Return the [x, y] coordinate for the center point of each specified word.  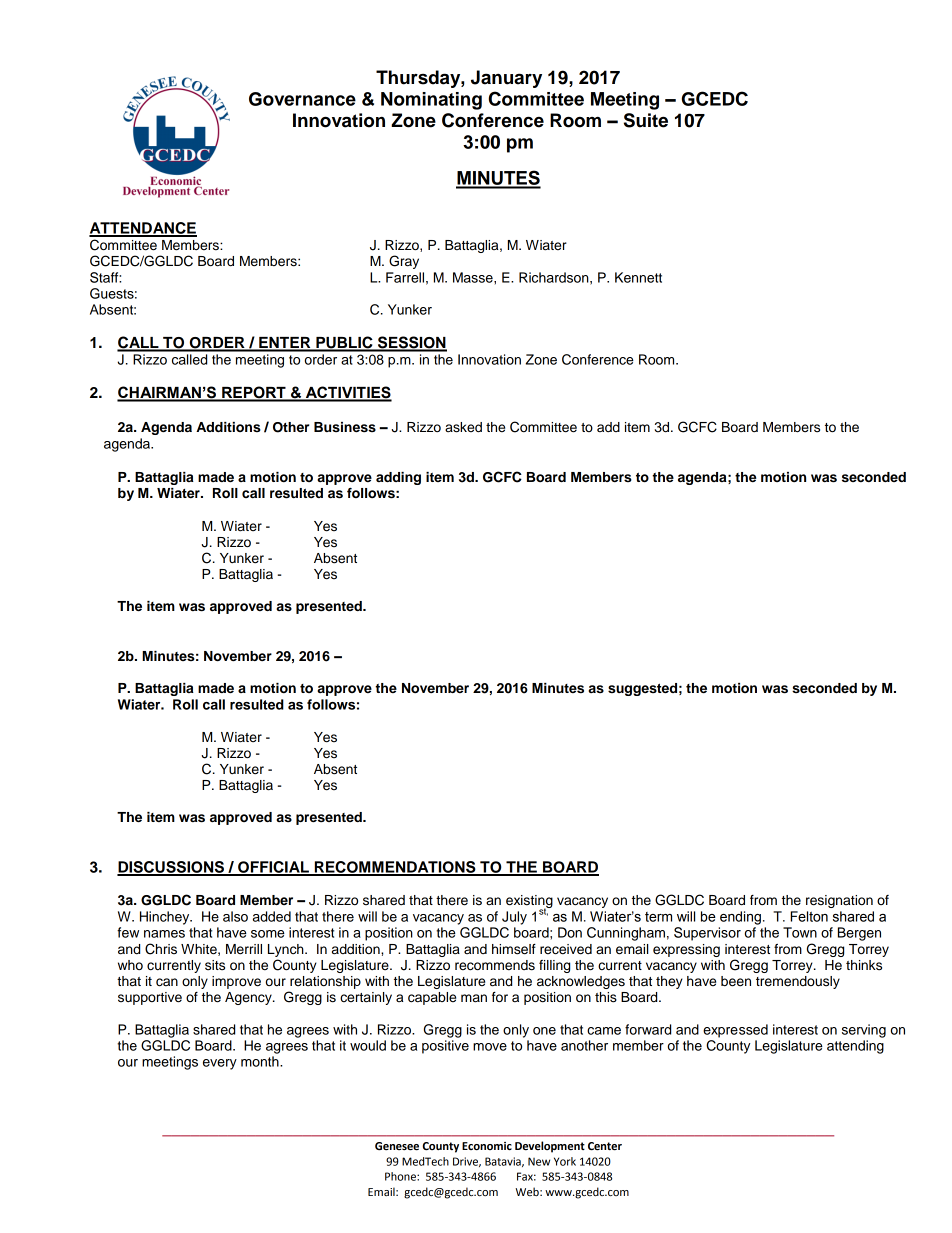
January [506, 79]
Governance [302, 99]
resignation [839, 901]
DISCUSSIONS [171, 868]
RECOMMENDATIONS [395, 868]
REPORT [254, 393]
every [220, 1064]
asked [463, 427]
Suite [646, 120]
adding [398, 478]
